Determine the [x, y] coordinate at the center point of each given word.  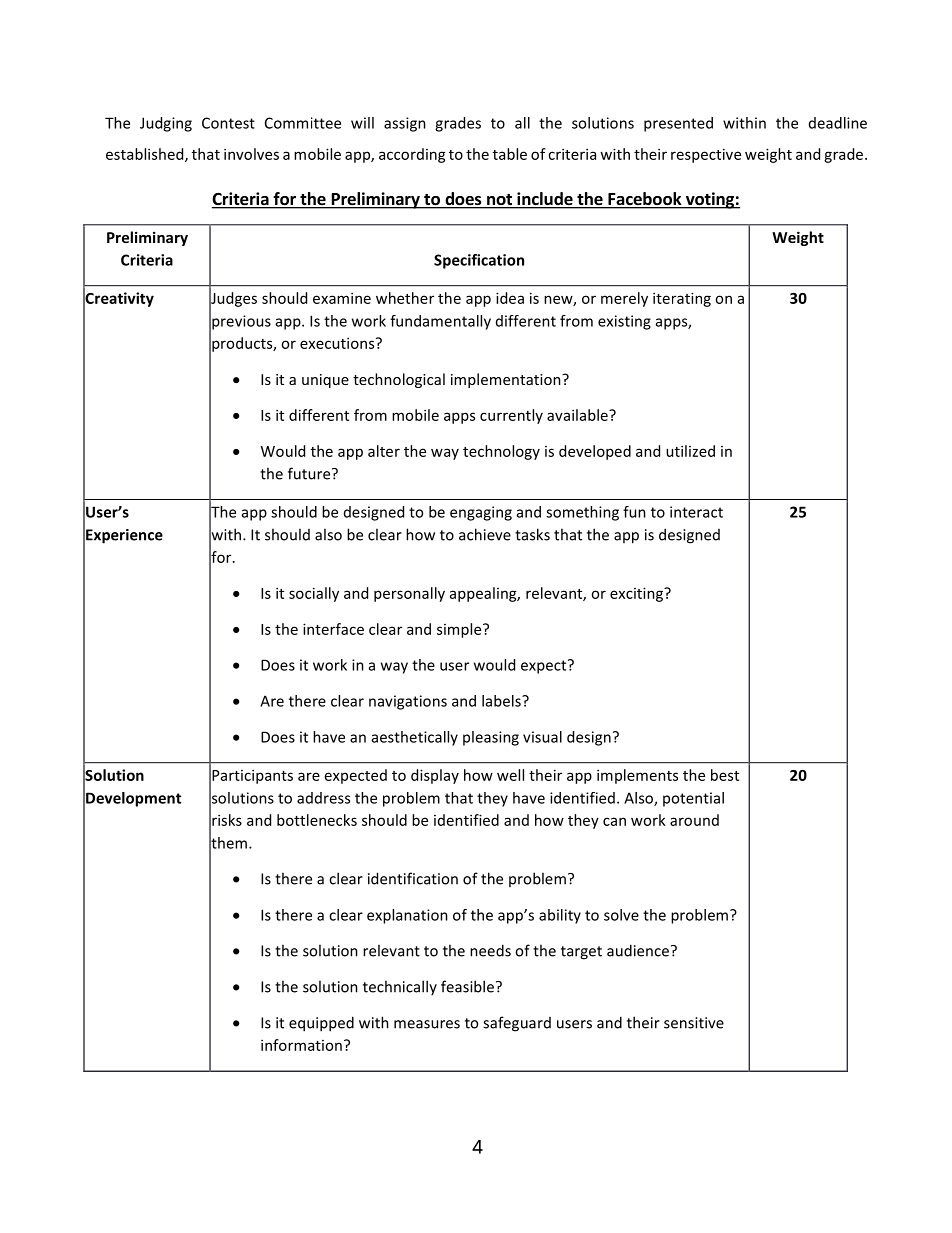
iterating [682, 299]
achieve [485, 534]
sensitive [694, 1023]
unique [325, 381]
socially [314, 594]
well [510, 775]
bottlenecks [317, 820]
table [510, 154]
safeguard [517, 1024]
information [301, 1045]
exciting [638, 594]
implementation [507, 380]
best [725, 775]
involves [251, 154]
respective [706, 155]
